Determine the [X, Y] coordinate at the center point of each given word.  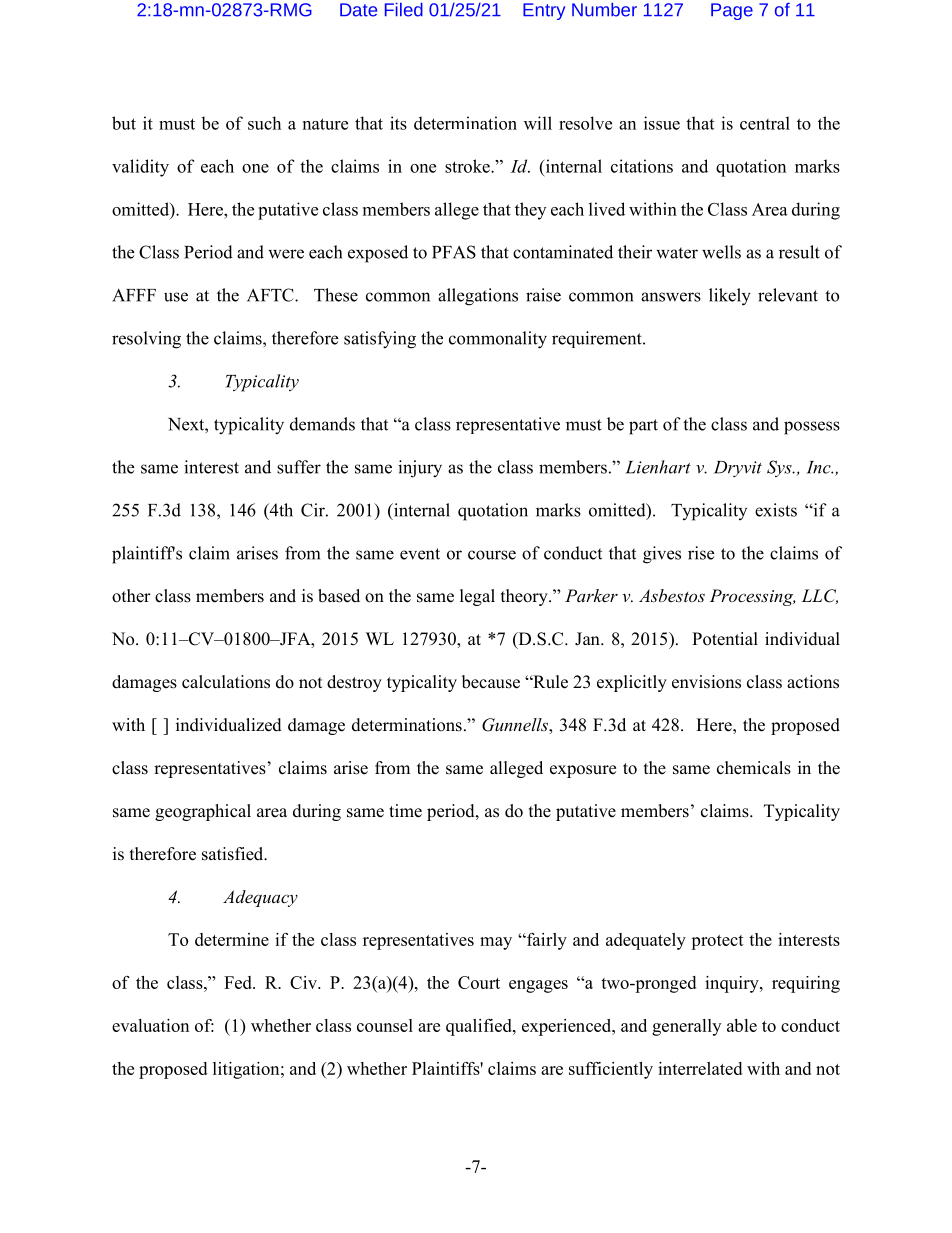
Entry [544, 11]
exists [776, 510]
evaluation [150, 1025]
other [131, 596]
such [264, 123]
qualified [480, 1027]
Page [732, 11]
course [492, 555]
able [742, 1025]
